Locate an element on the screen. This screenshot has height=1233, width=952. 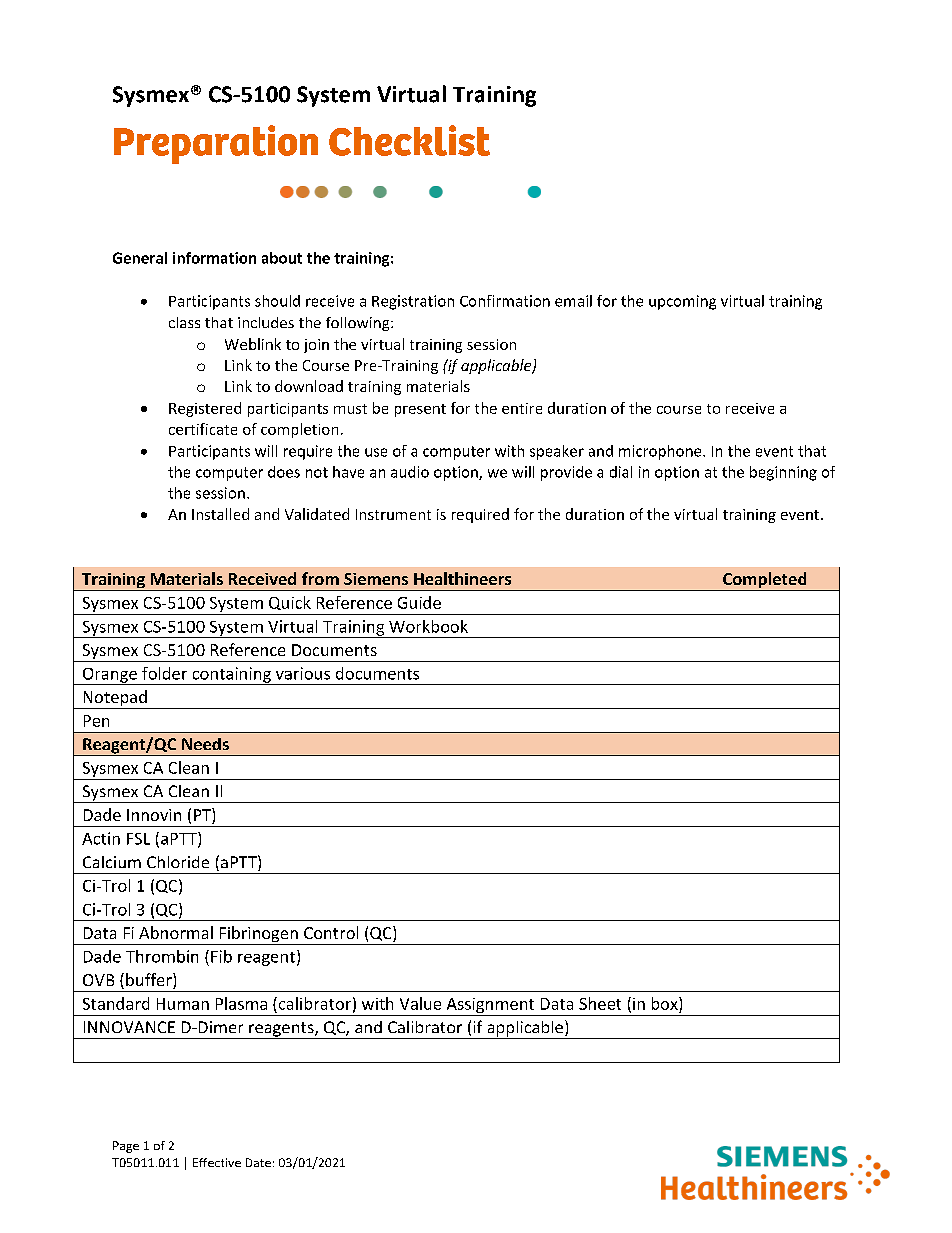
Preparation is located at coordinates (216, 144).
